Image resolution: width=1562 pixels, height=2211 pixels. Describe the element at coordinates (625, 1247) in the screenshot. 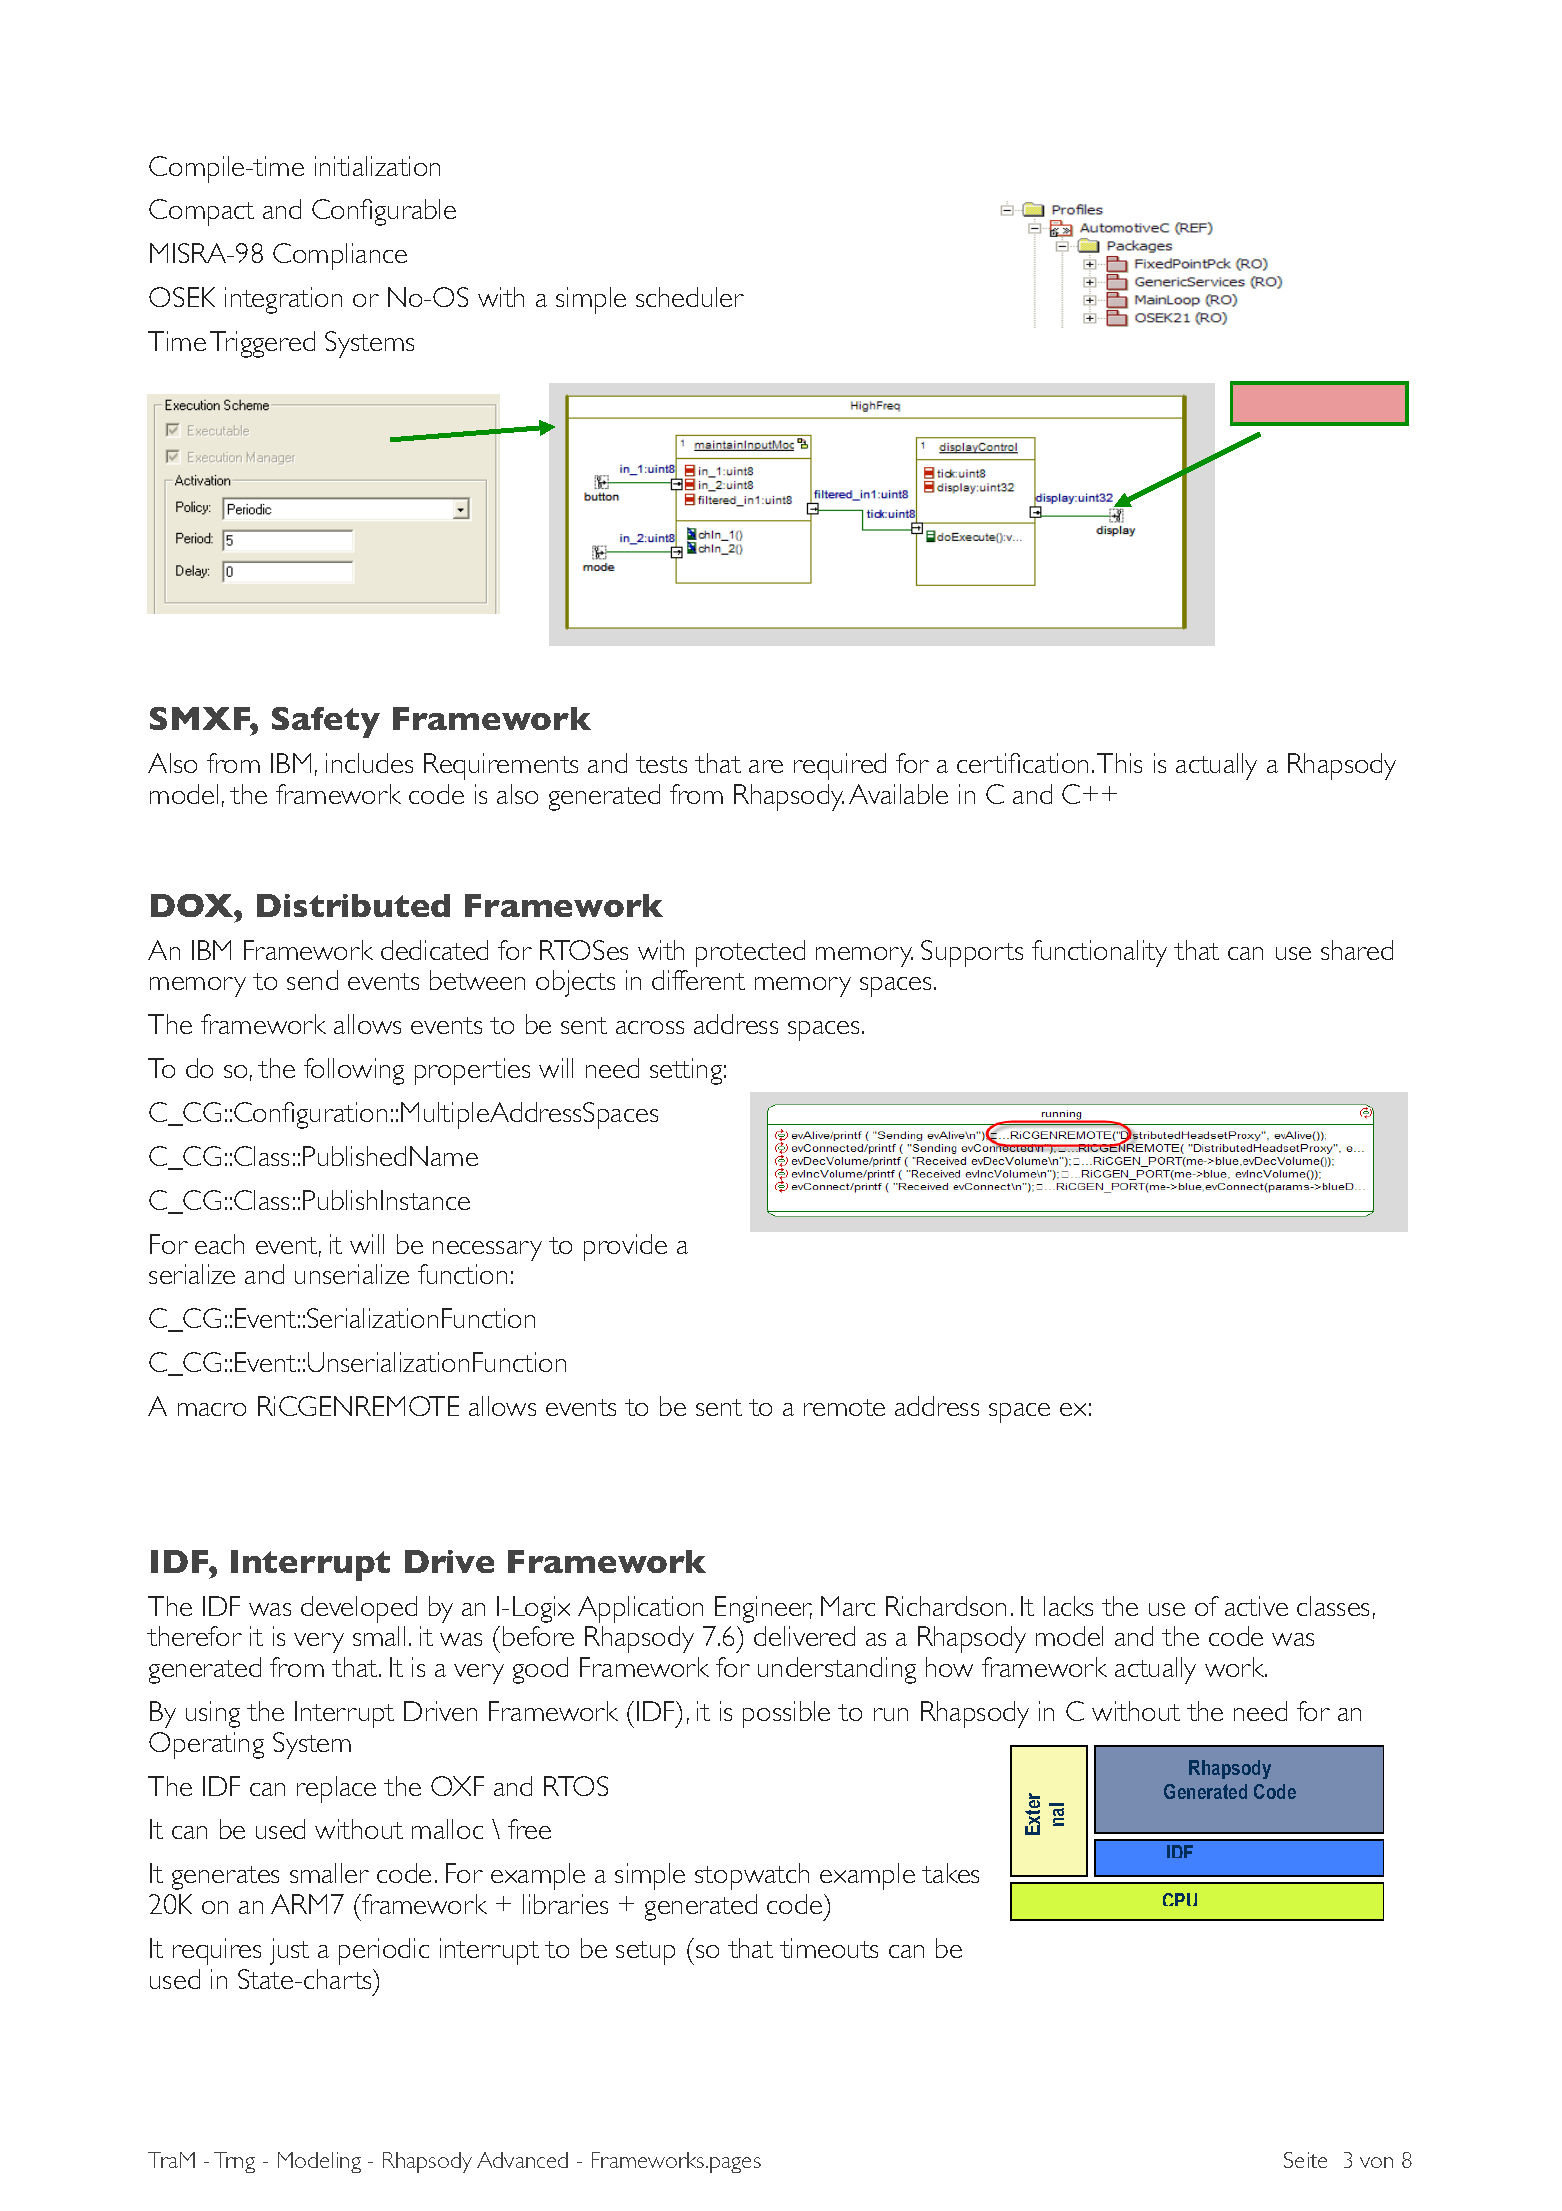

I see `provide` at that location.
